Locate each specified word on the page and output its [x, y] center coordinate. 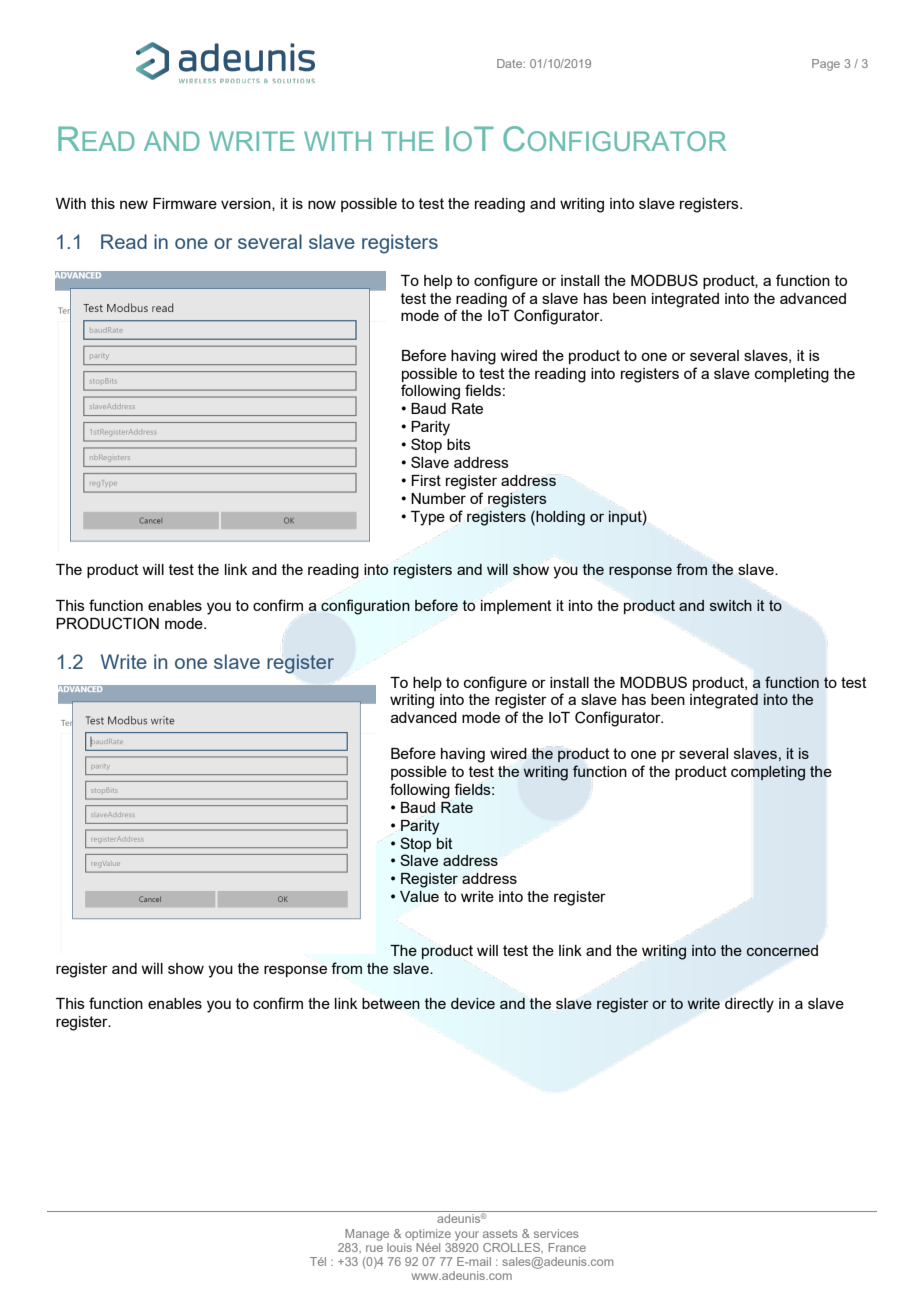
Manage [367, 1235]
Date [511, 63]
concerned [782, 950]
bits [459, 444]
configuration [365, 607]
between [391, 1003]
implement [516, 607]
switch [731, 605]
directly [749, 1005]
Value [419, 896]
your [467, 1236]
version [247, 204]
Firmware [185, 203]
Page [826, 65]
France [567, 1247]
